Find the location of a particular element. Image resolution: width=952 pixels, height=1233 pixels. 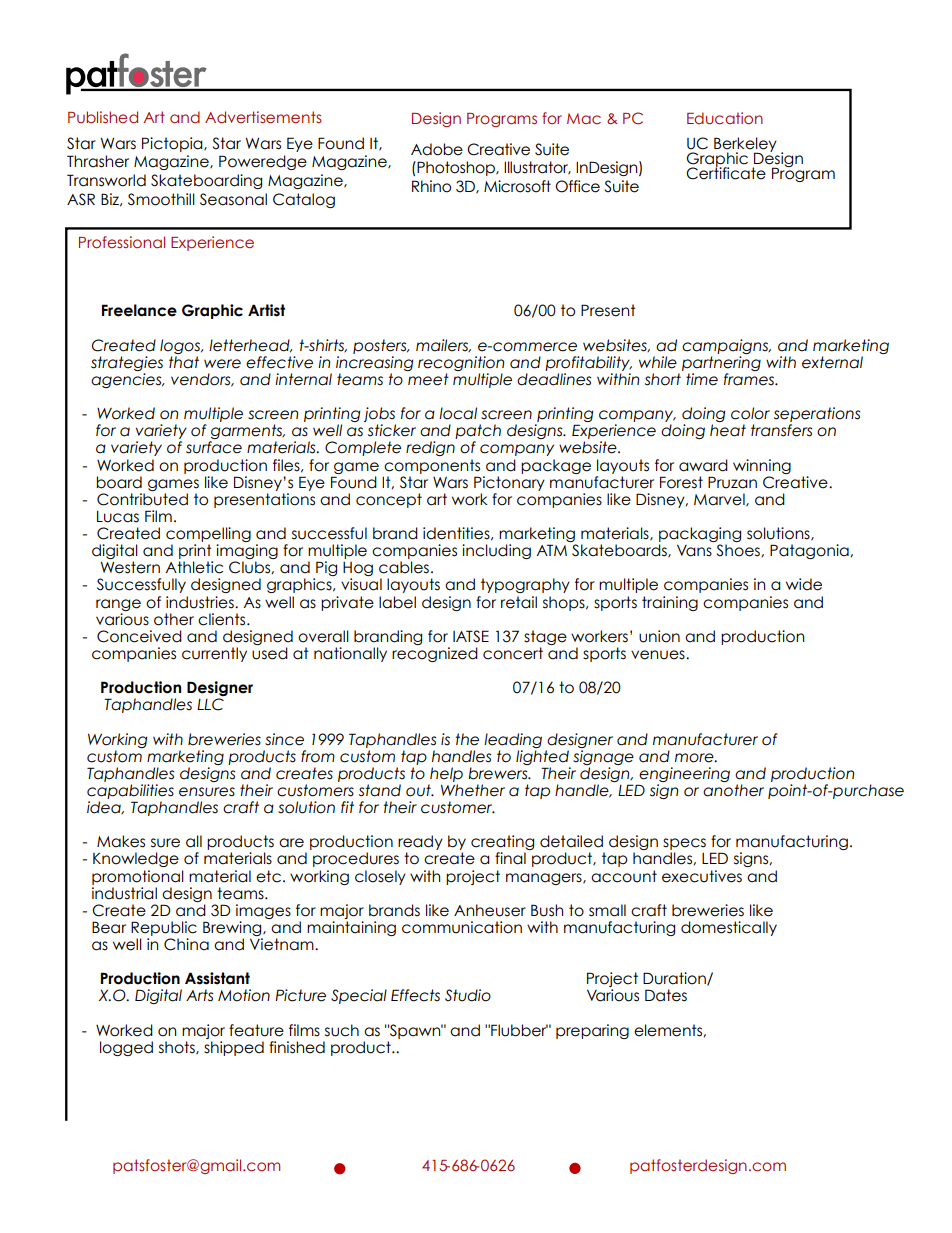

patch is located at coordinates (478, 433).
